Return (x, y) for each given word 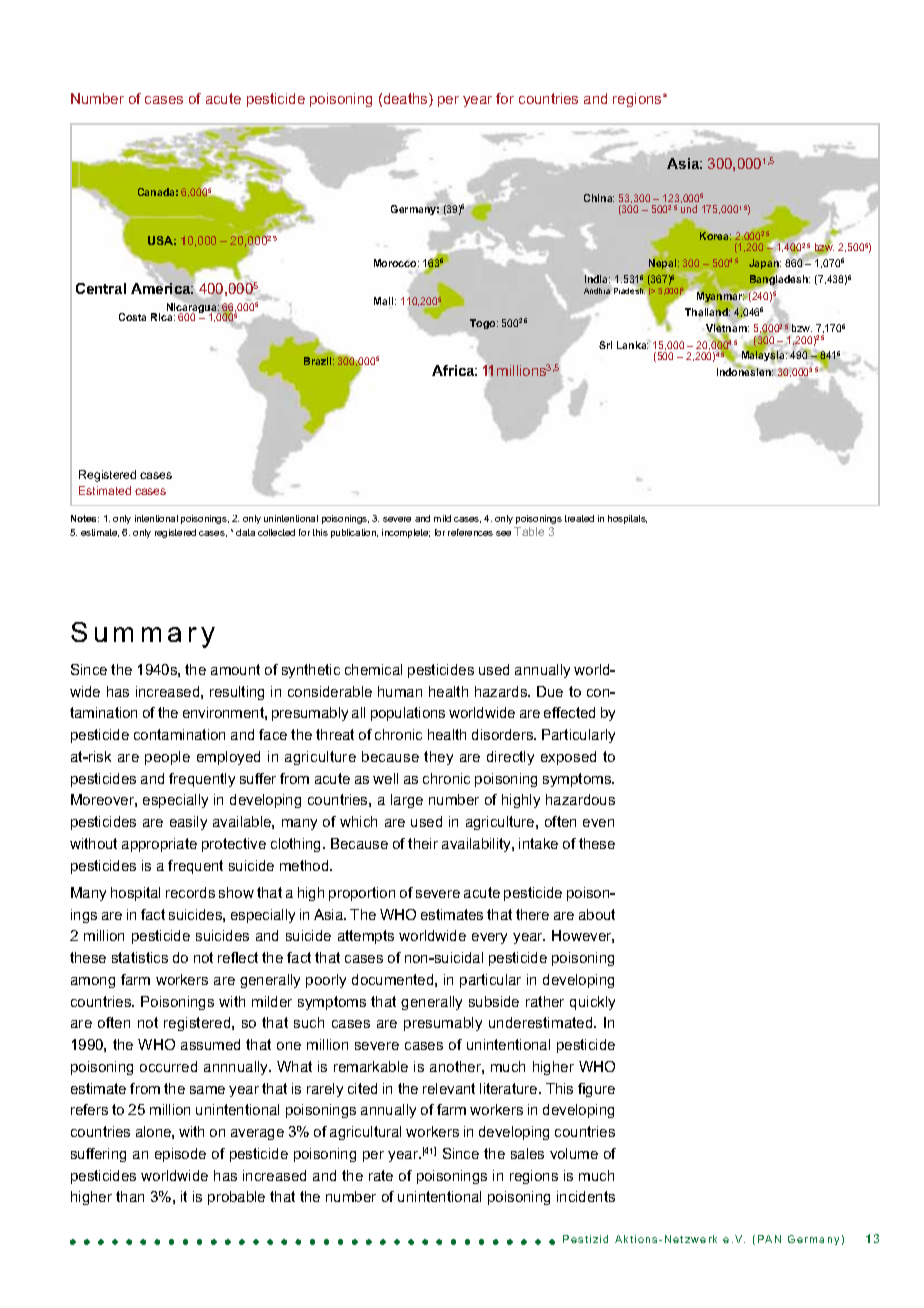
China (599, 198)
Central (101, 288)
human (400, 691)
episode (180, 1155)
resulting (237, 693)
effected (569, 712)
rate (381, 1175)
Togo (484, 324)
